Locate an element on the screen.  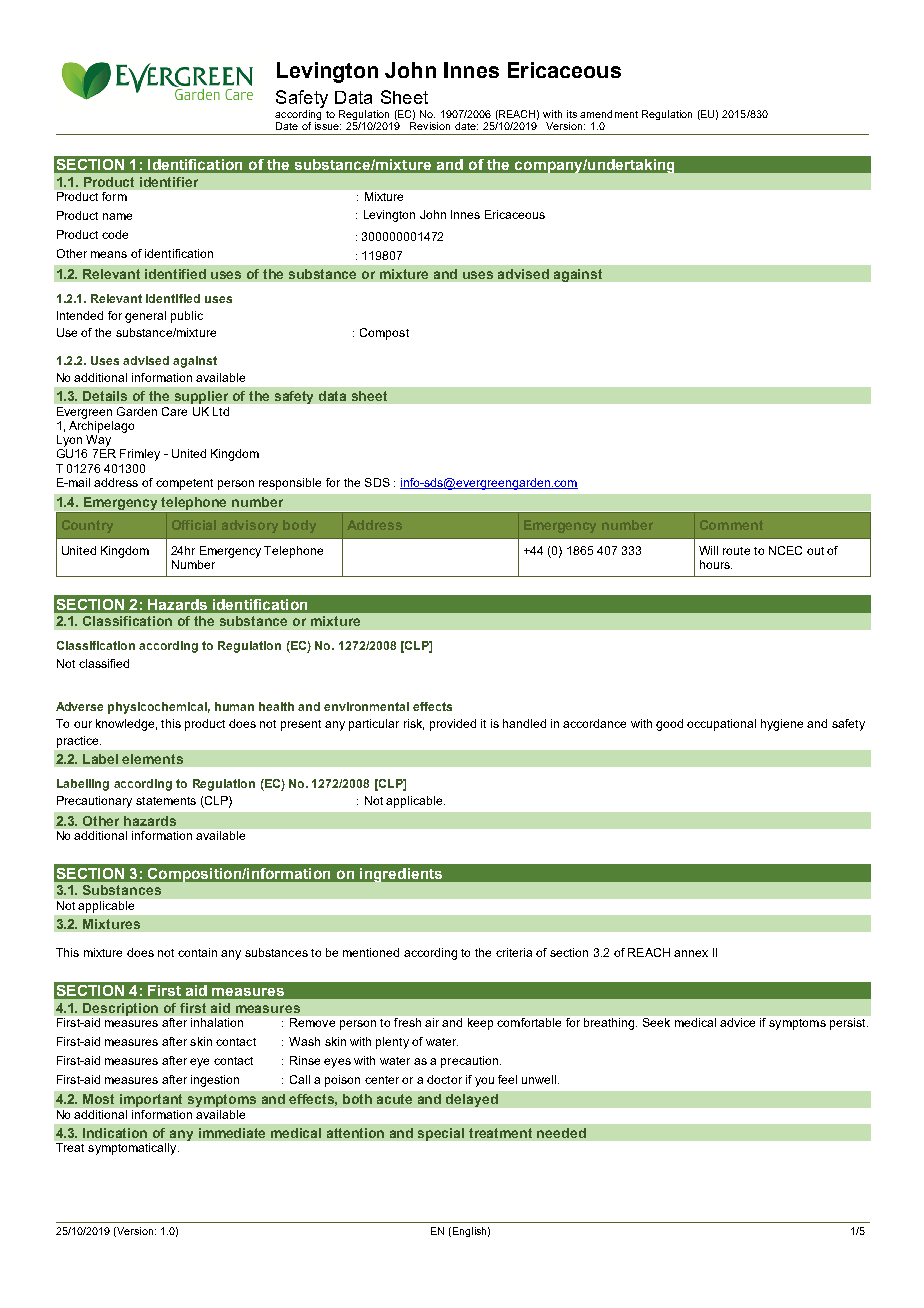
provided is located at coordinates (453, 725).
